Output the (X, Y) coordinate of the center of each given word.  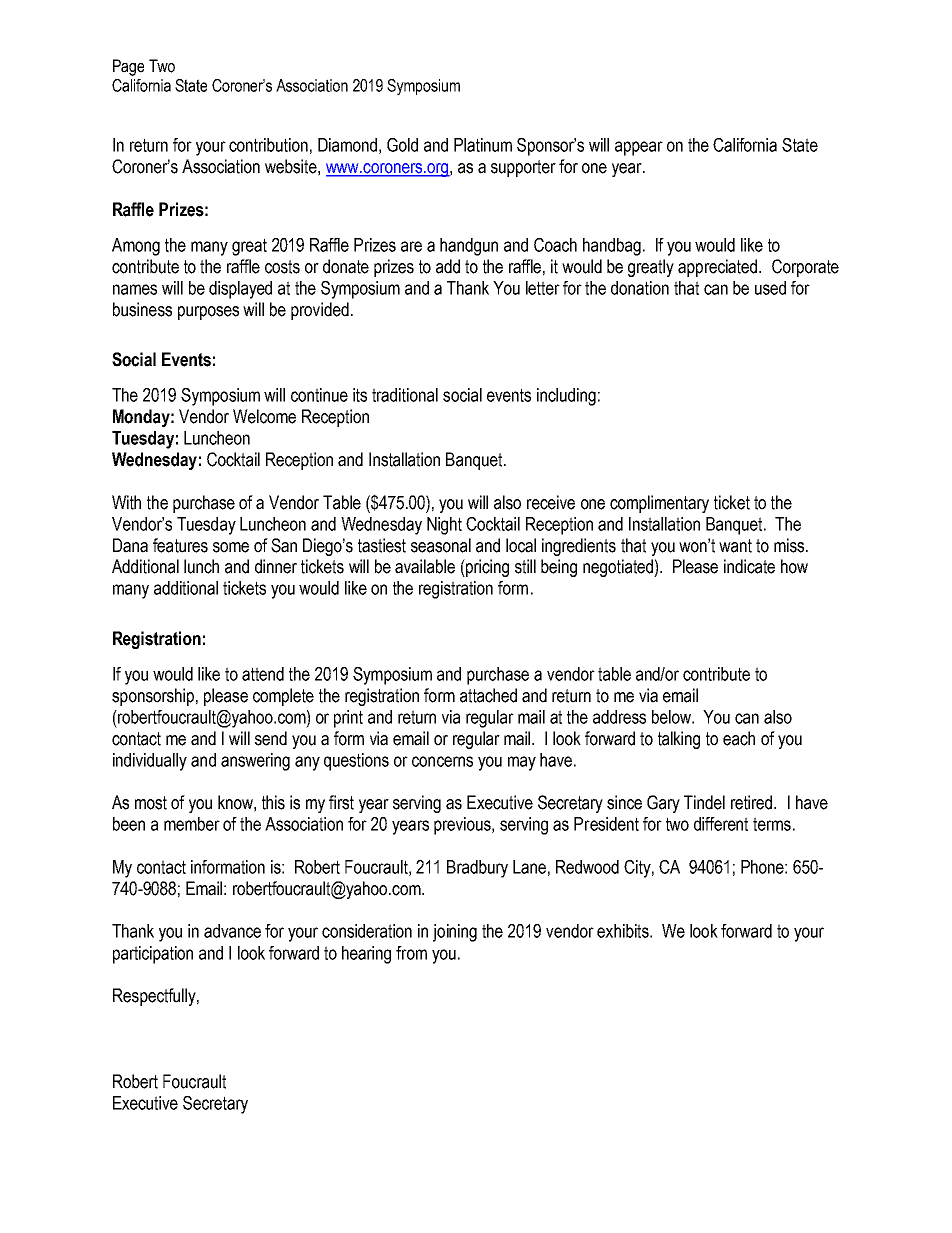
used (770, 288)
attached (488, 695)
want (735, 546)
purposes (208, 313)
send (271, 738)
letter (543, 288)
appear (639, 148)
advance (232, 931)
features (180, 545)
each (739, 738)
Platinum (483, 145)
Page (128, 67)
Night (444, 526)
